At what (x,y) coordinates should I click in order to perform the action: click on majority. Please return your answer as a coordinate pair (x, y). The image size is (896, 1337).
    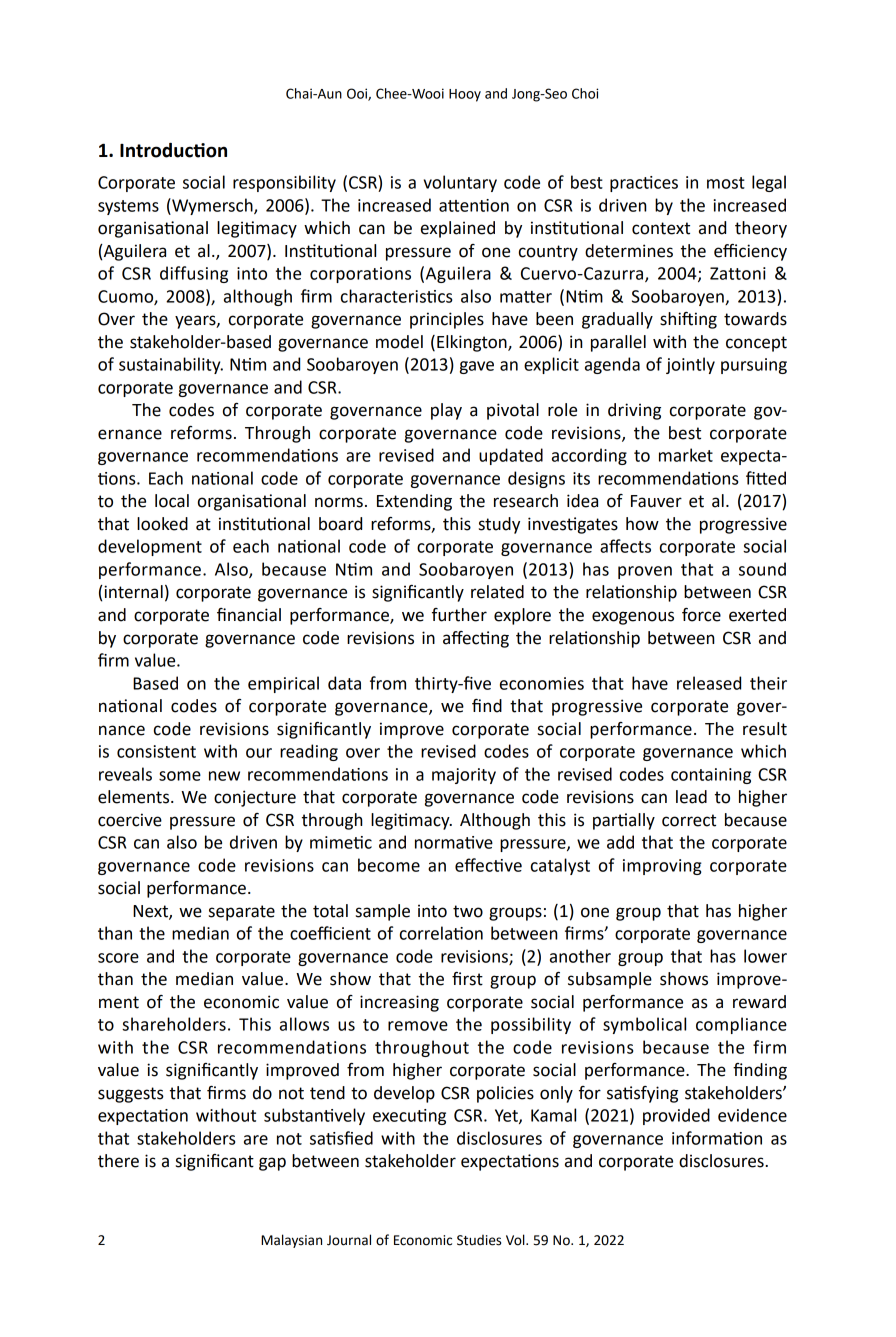
    Looking at the image, I should click on (464, 776).
